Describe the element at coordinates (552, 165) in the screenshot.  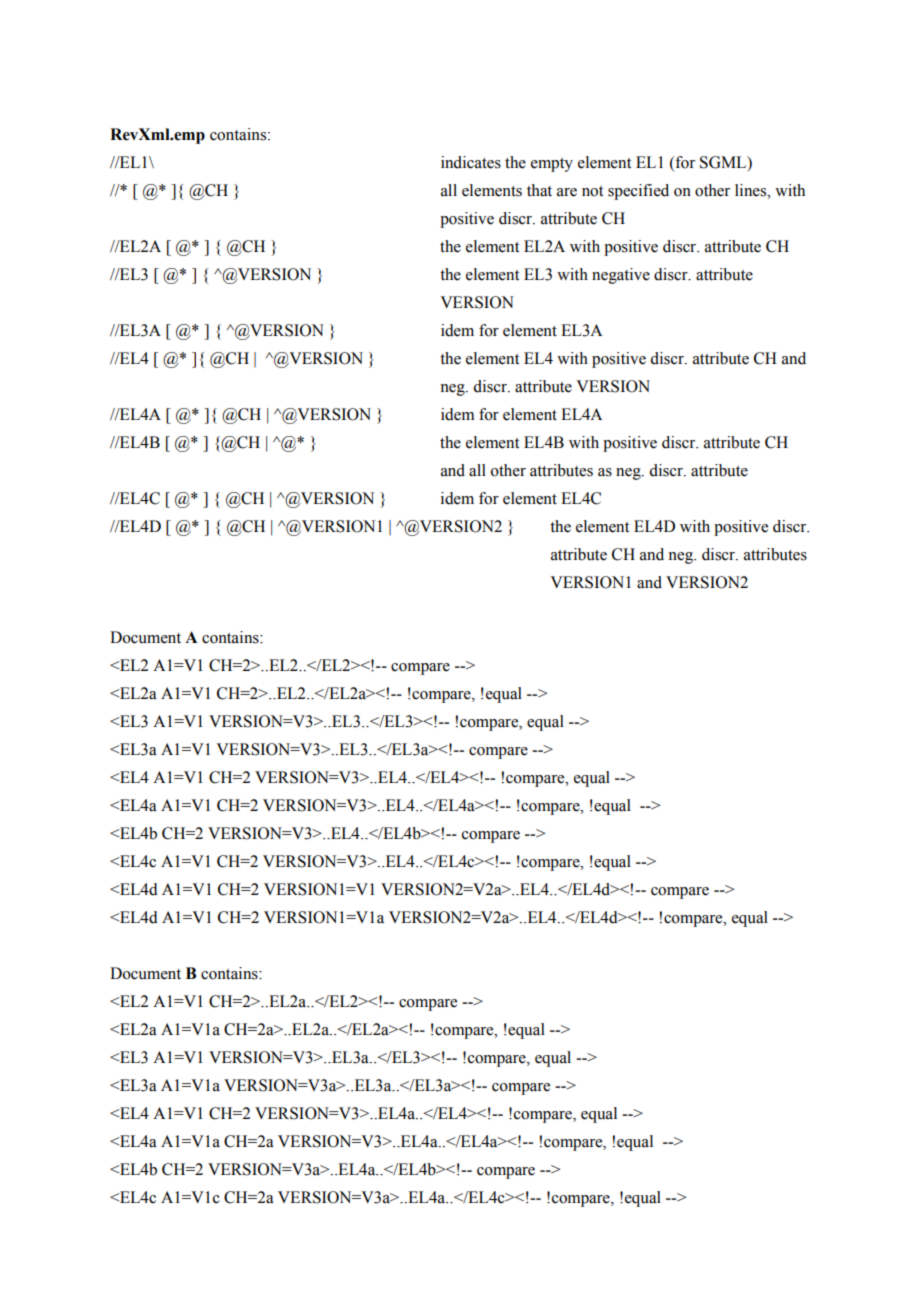
I see `empty` at that location.
